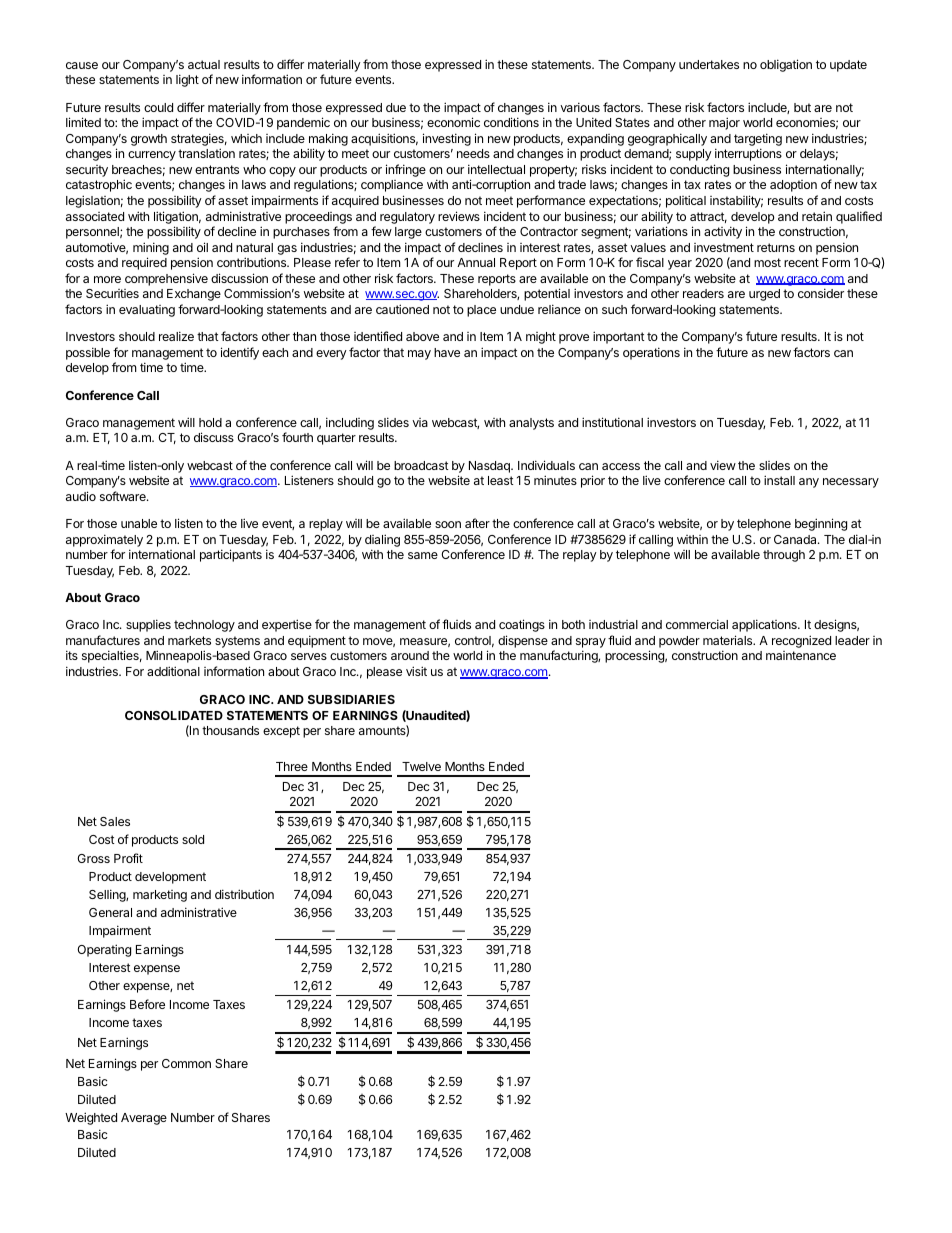 The width and height of the screenshot is (952, 1233). What do you see at coordinates (148, 625) in the screenshot?
I see `supplies` at bounding box center [148, 625].
